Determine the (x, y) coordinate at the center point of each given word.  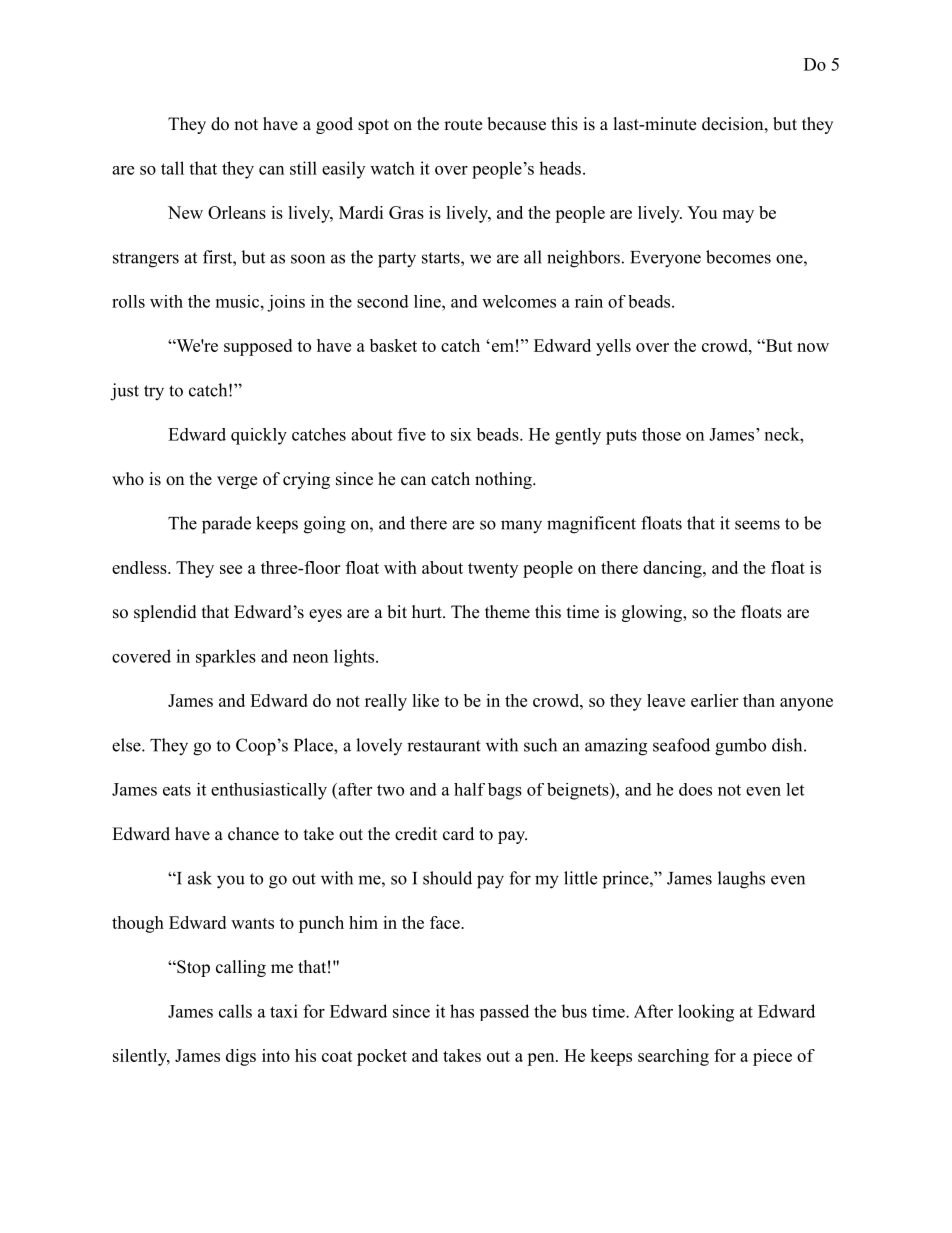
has (462, 1011)
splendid (165, 613)
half (469, 789)
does (695, 789)
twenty (493, 570)
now (813, 347)
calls (235, 1011)
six (461, 434)
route (463, 125)
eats (177, 790)
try (154, 393)
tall (172, 168)
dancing (673, 569)
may (738, 216)
